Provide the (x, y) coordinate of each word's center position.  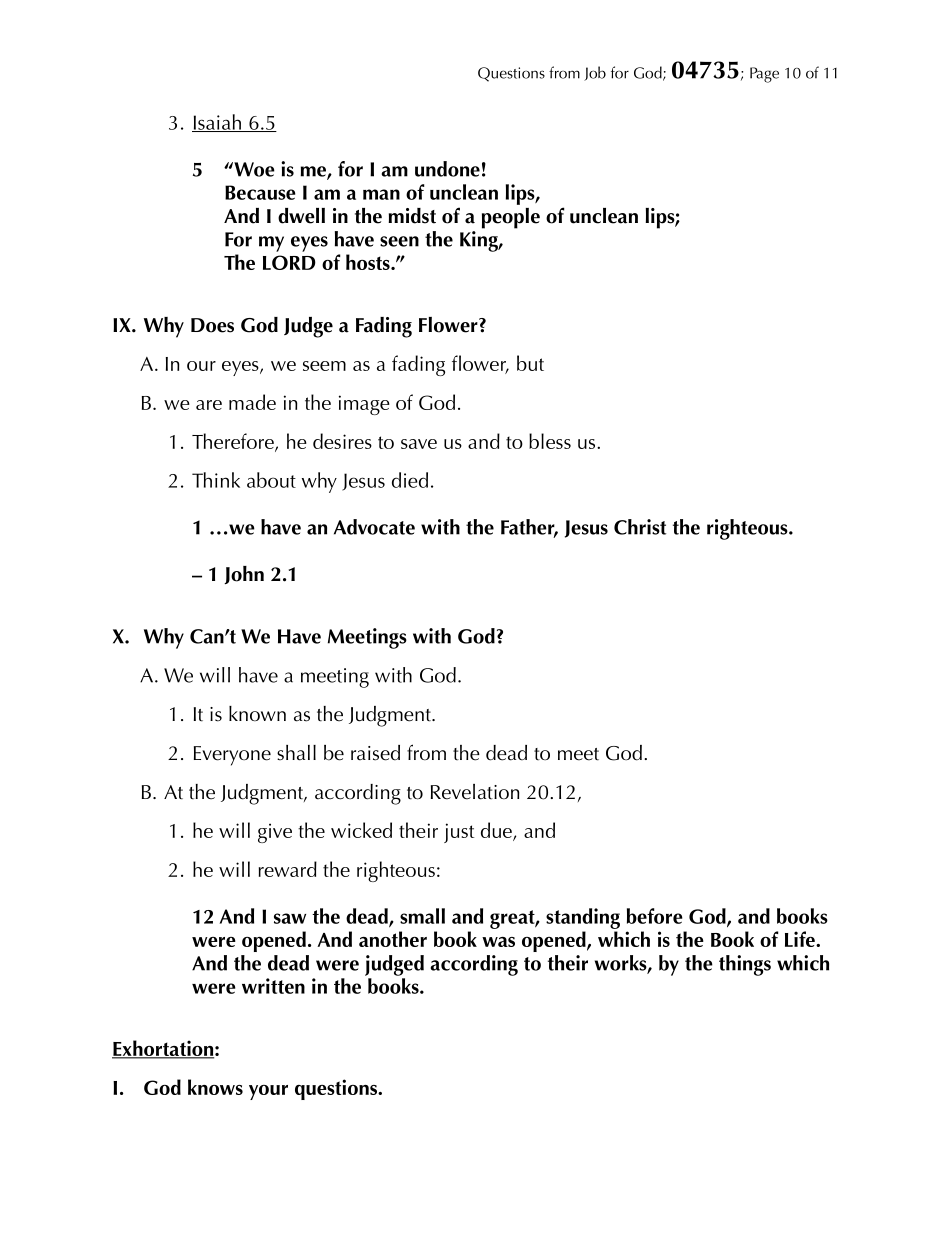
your (268, 1092)
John (244, 575)
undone (447, 169)
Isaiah (218, 123)
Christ (640, 527)
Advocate (374, 527)
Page (764, 75)
